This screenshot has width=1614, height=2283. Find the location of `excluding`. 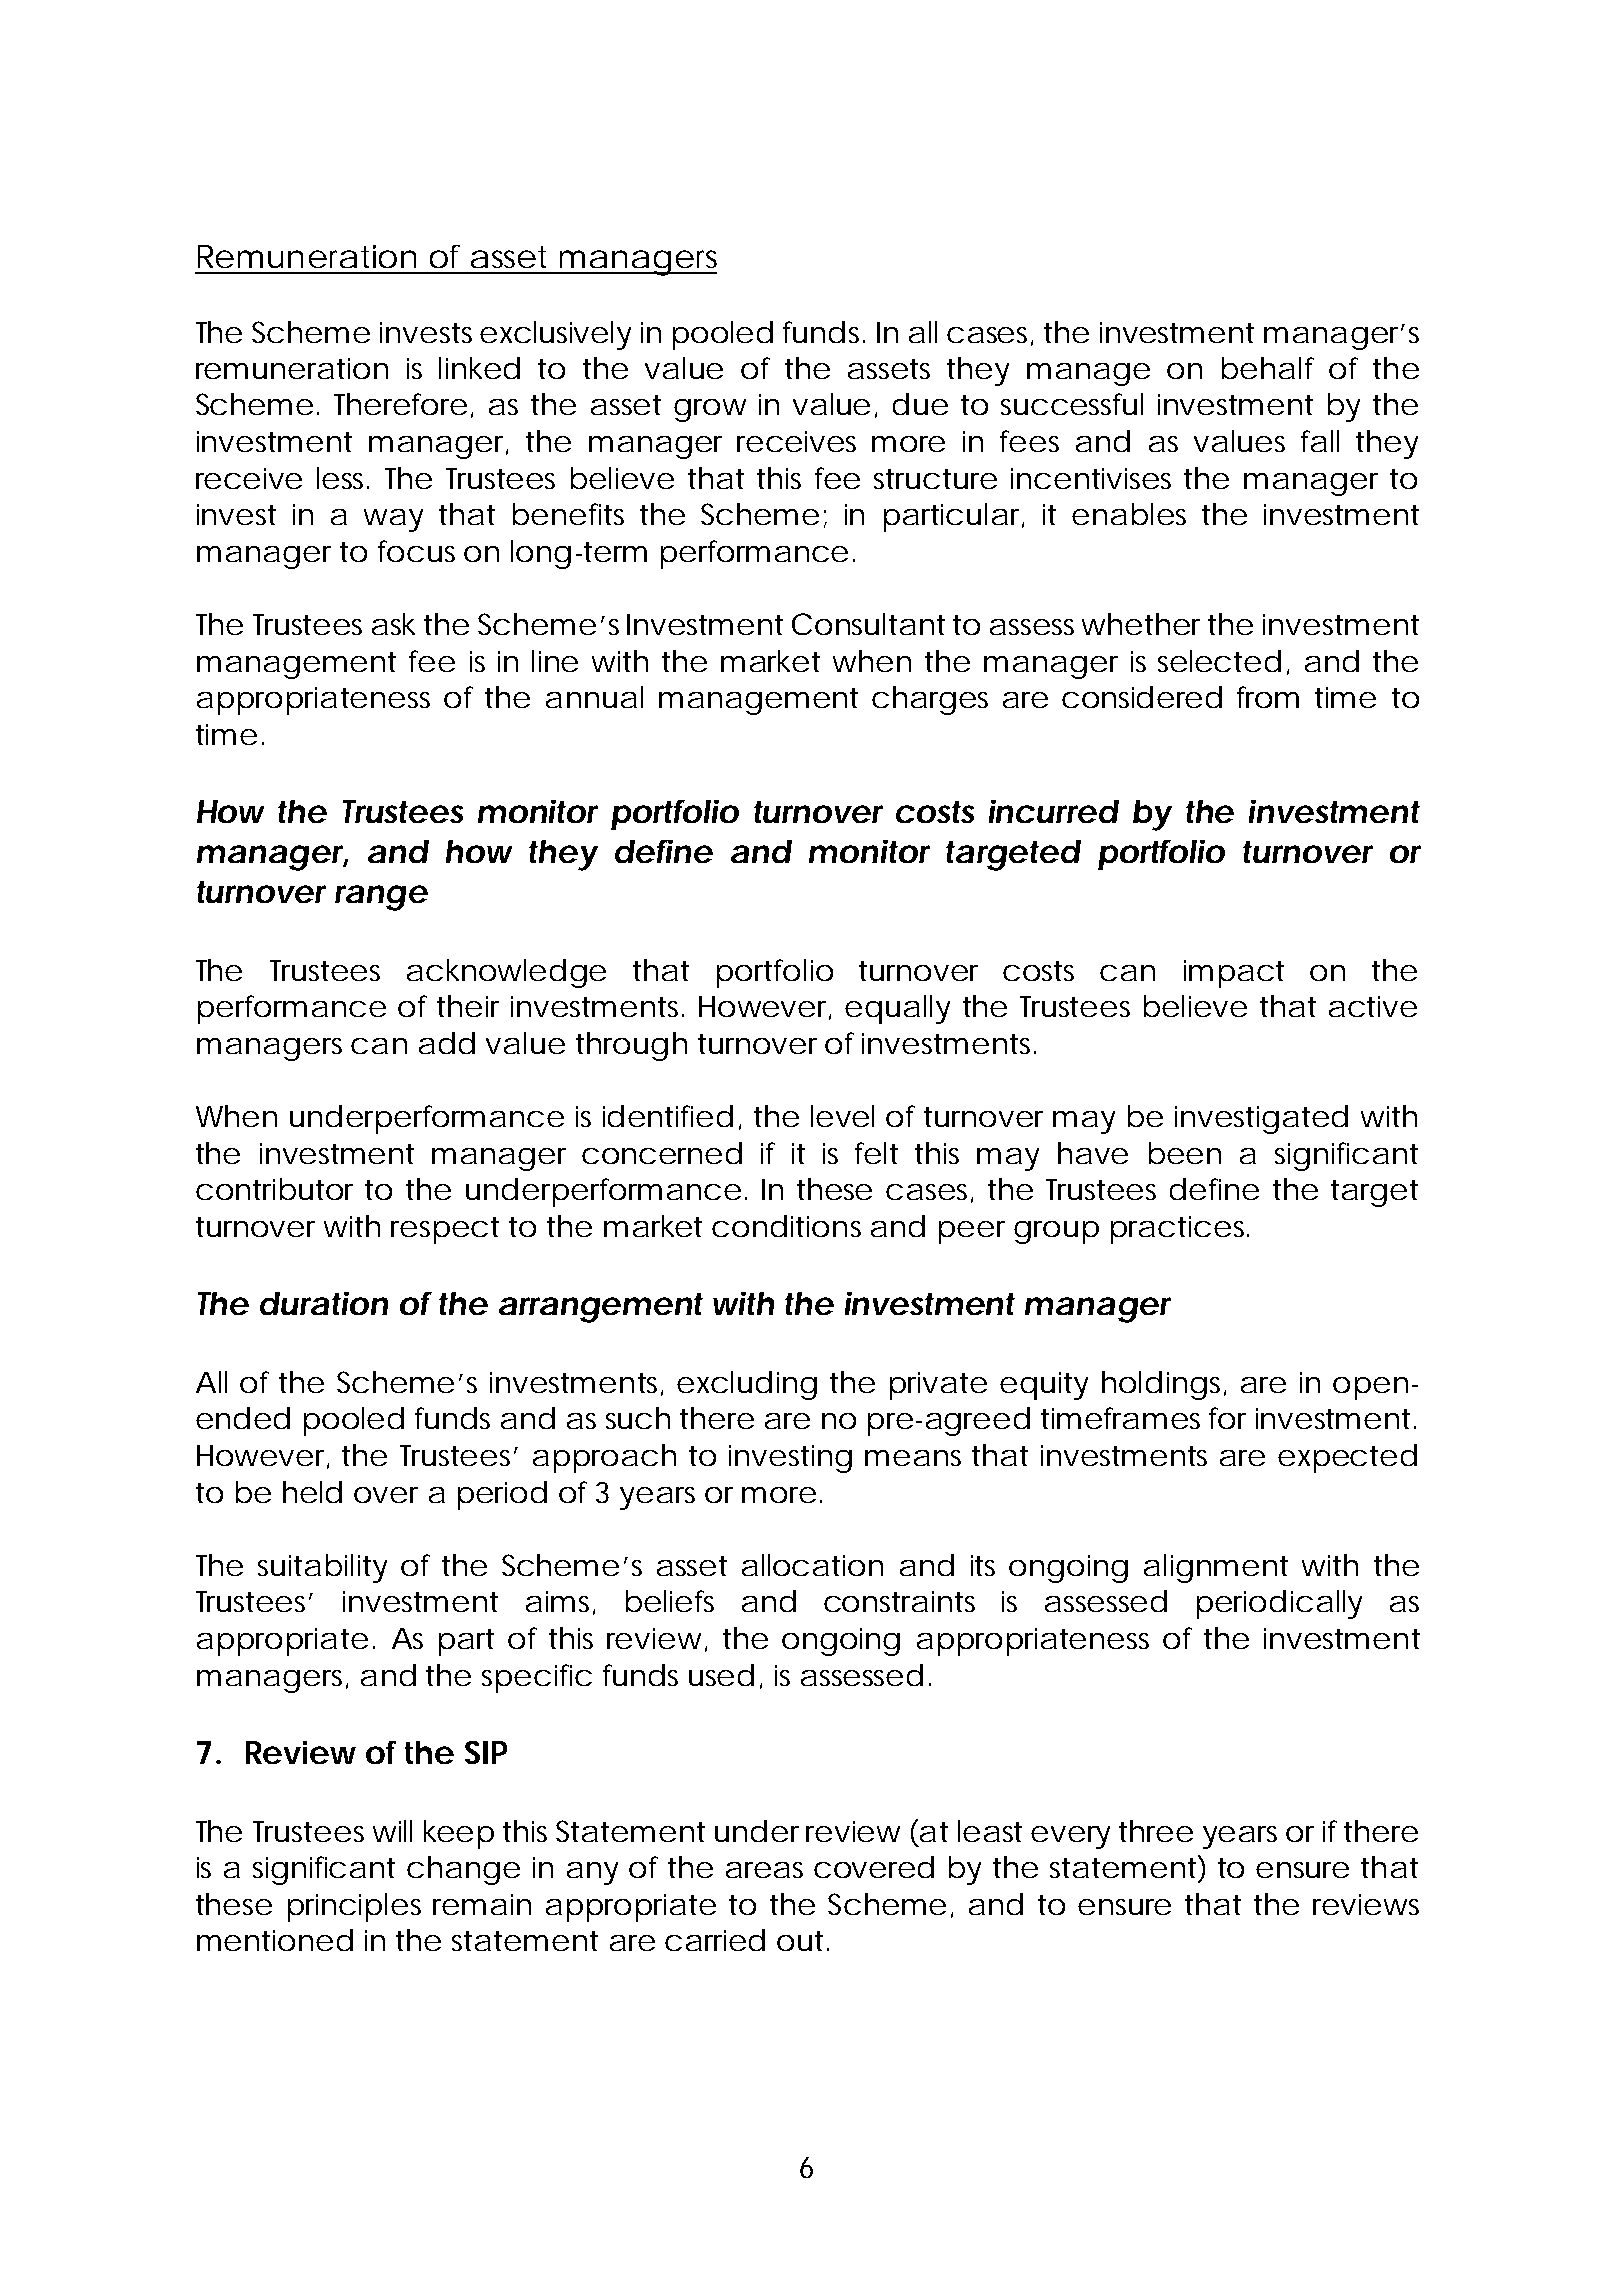

excluding is located at coordinates (747, 1385).
